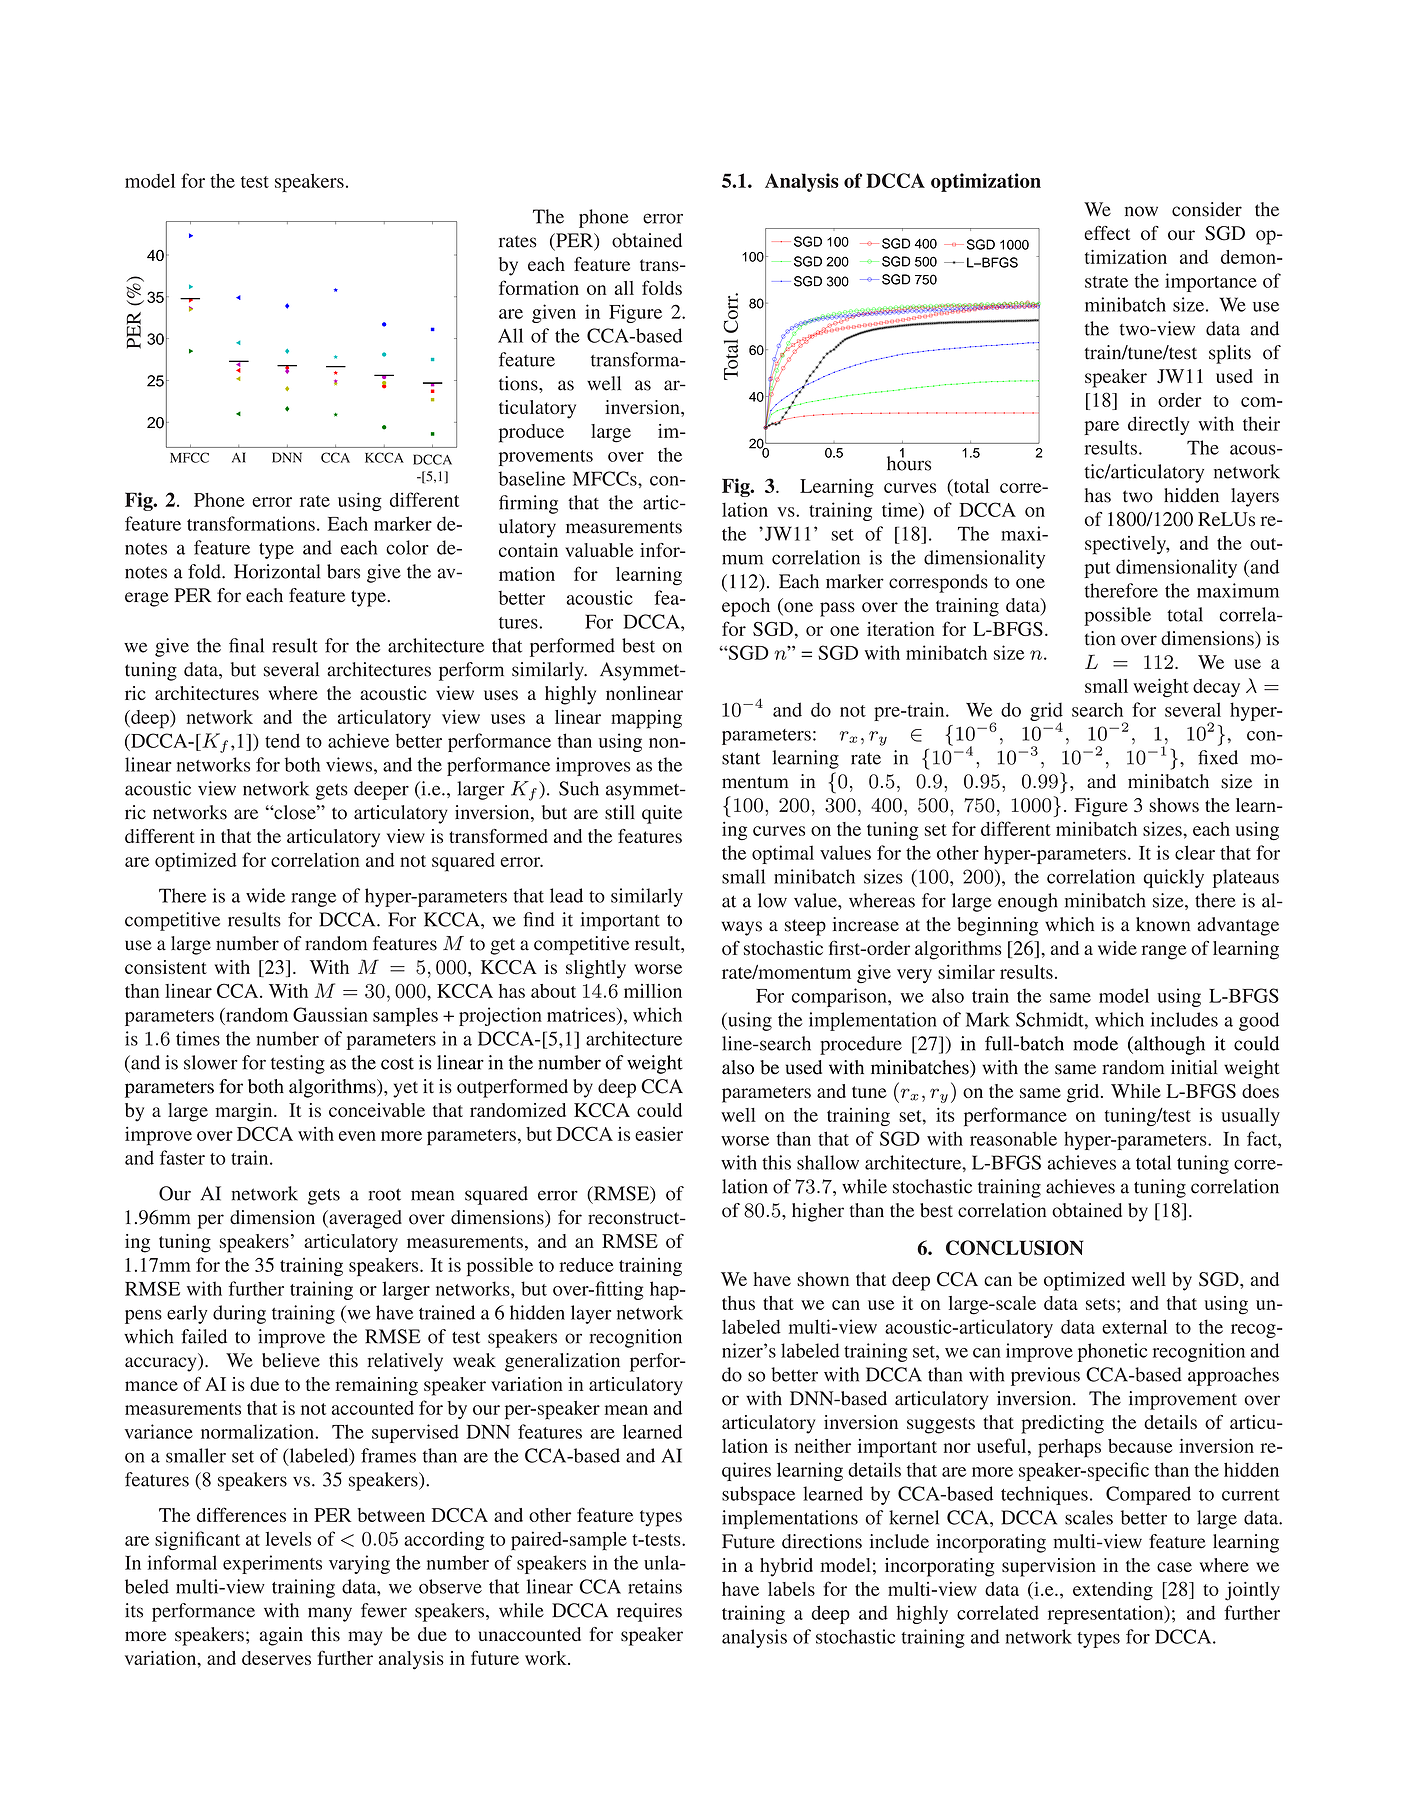  I want to click on decay, so click(1216, 688).
